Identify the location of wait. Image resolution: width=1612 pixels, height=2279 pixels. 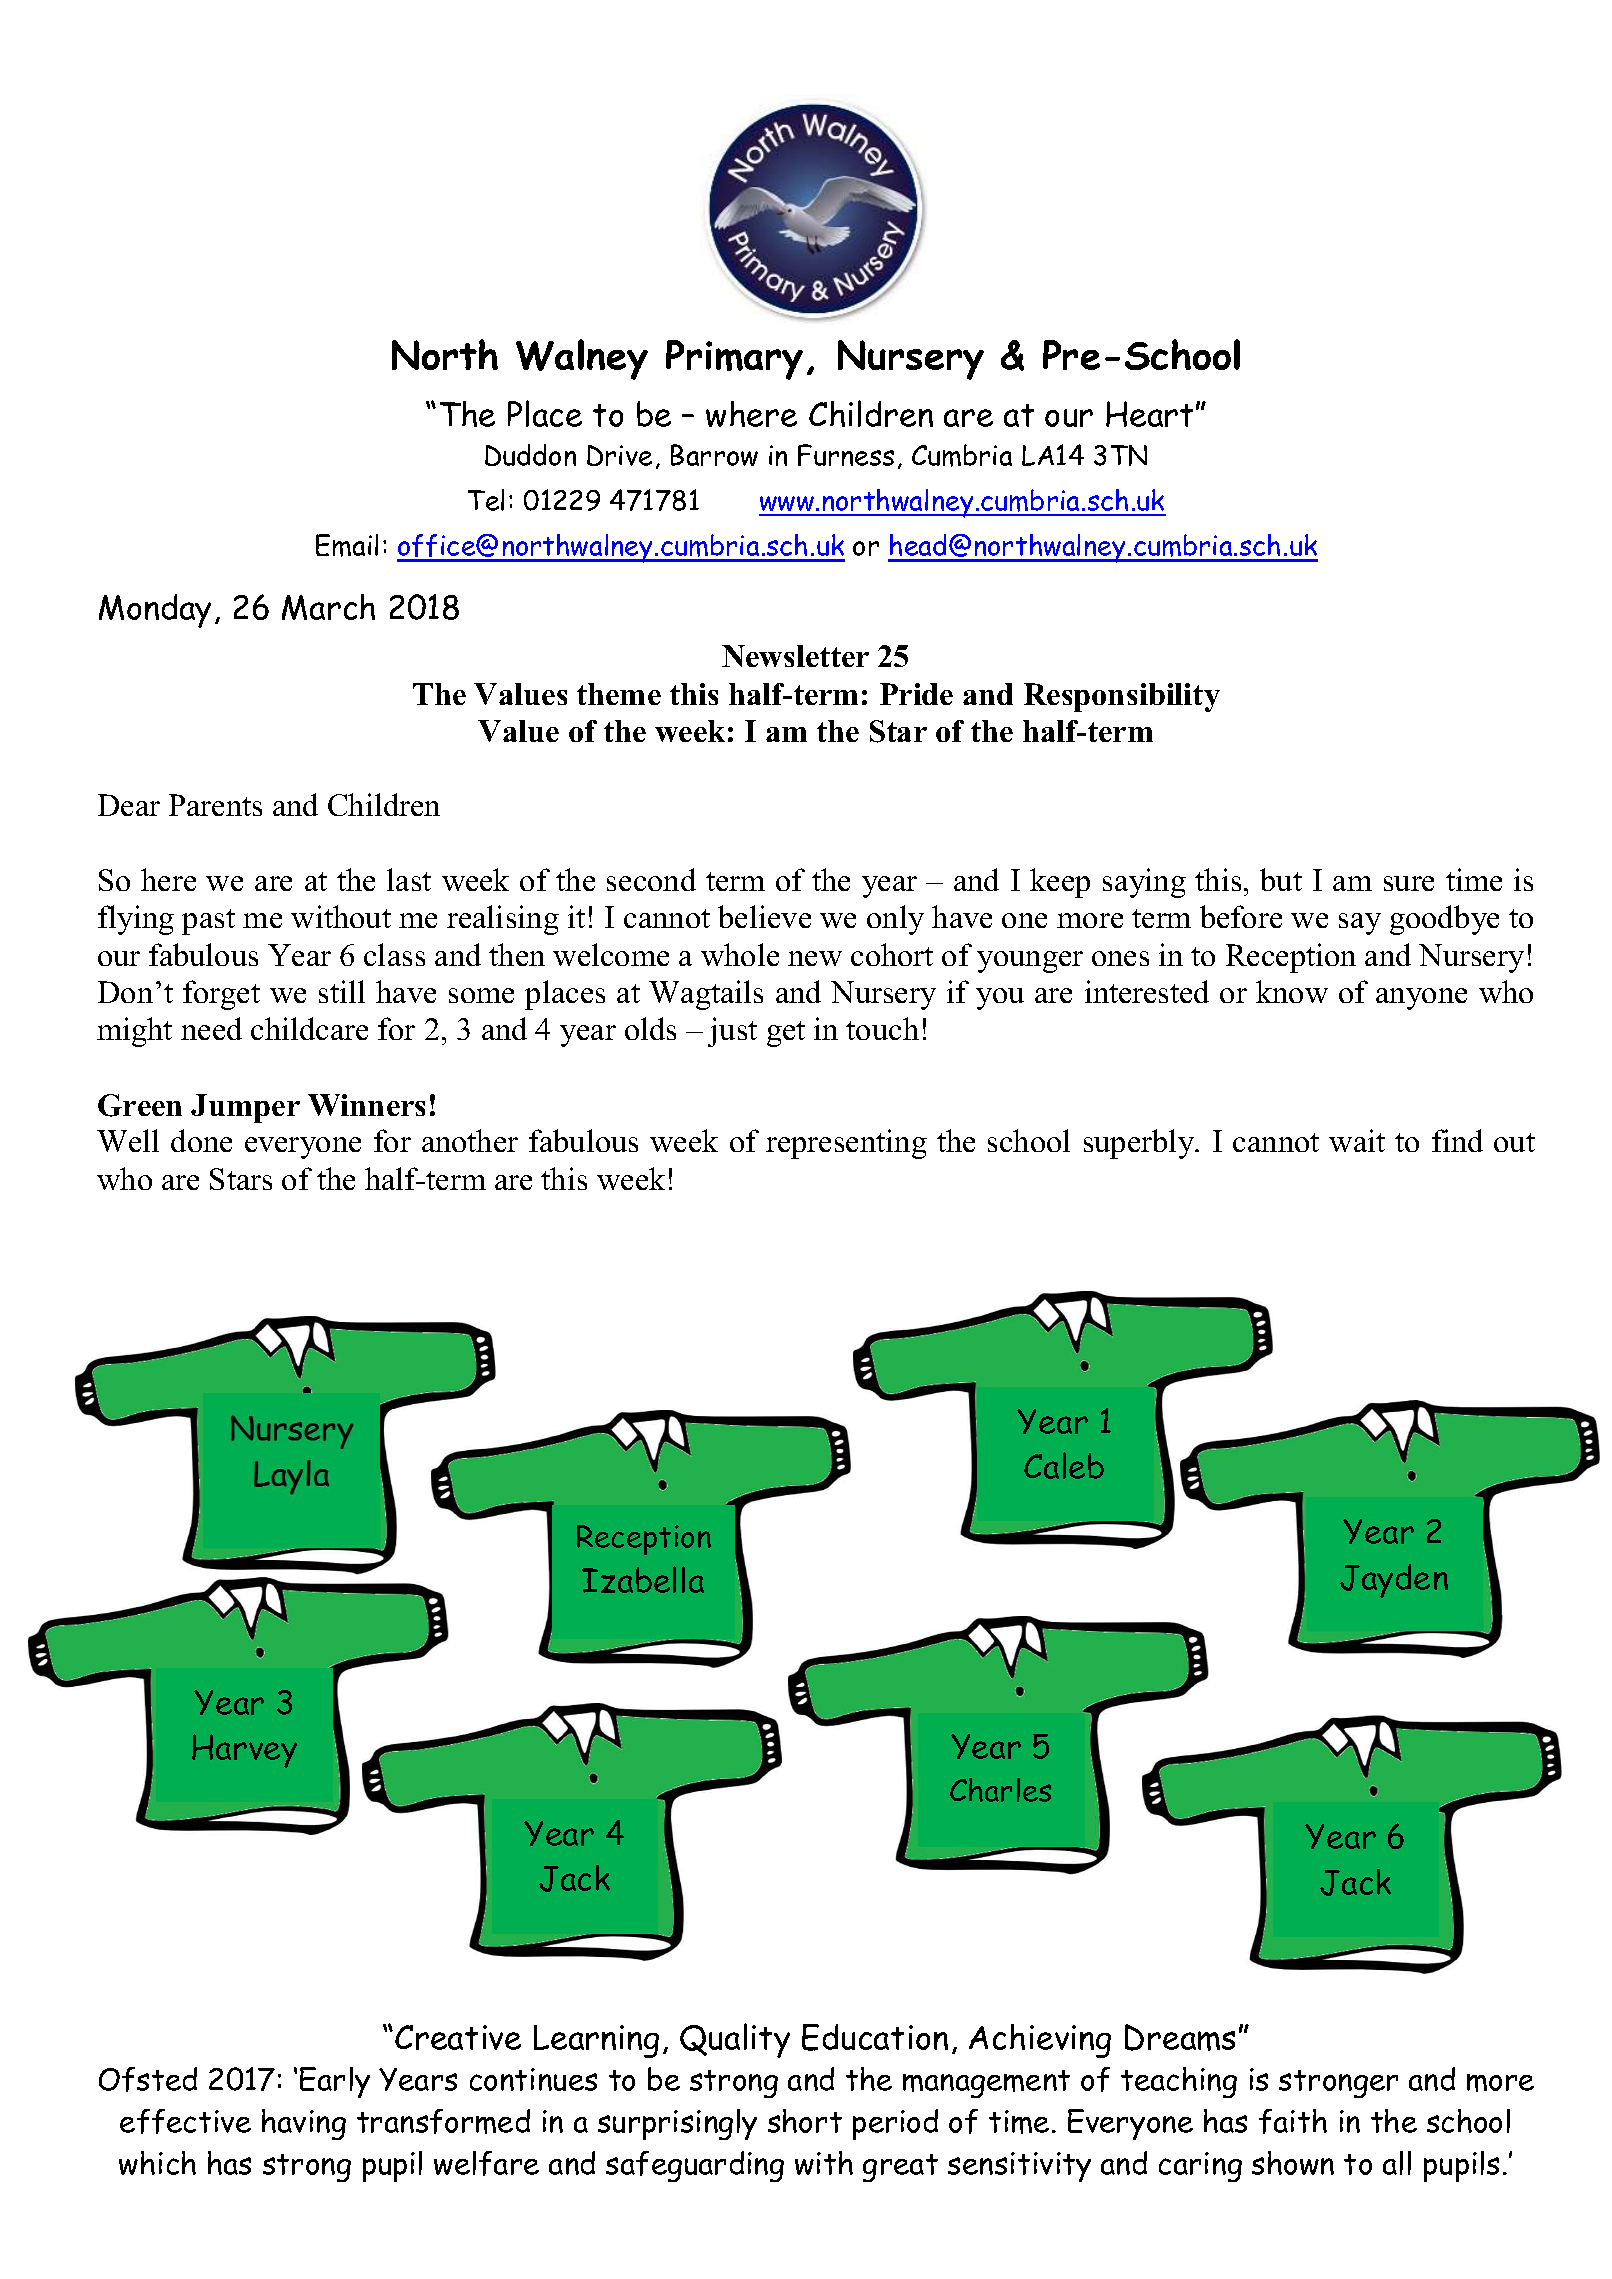
(1357, 1140).
